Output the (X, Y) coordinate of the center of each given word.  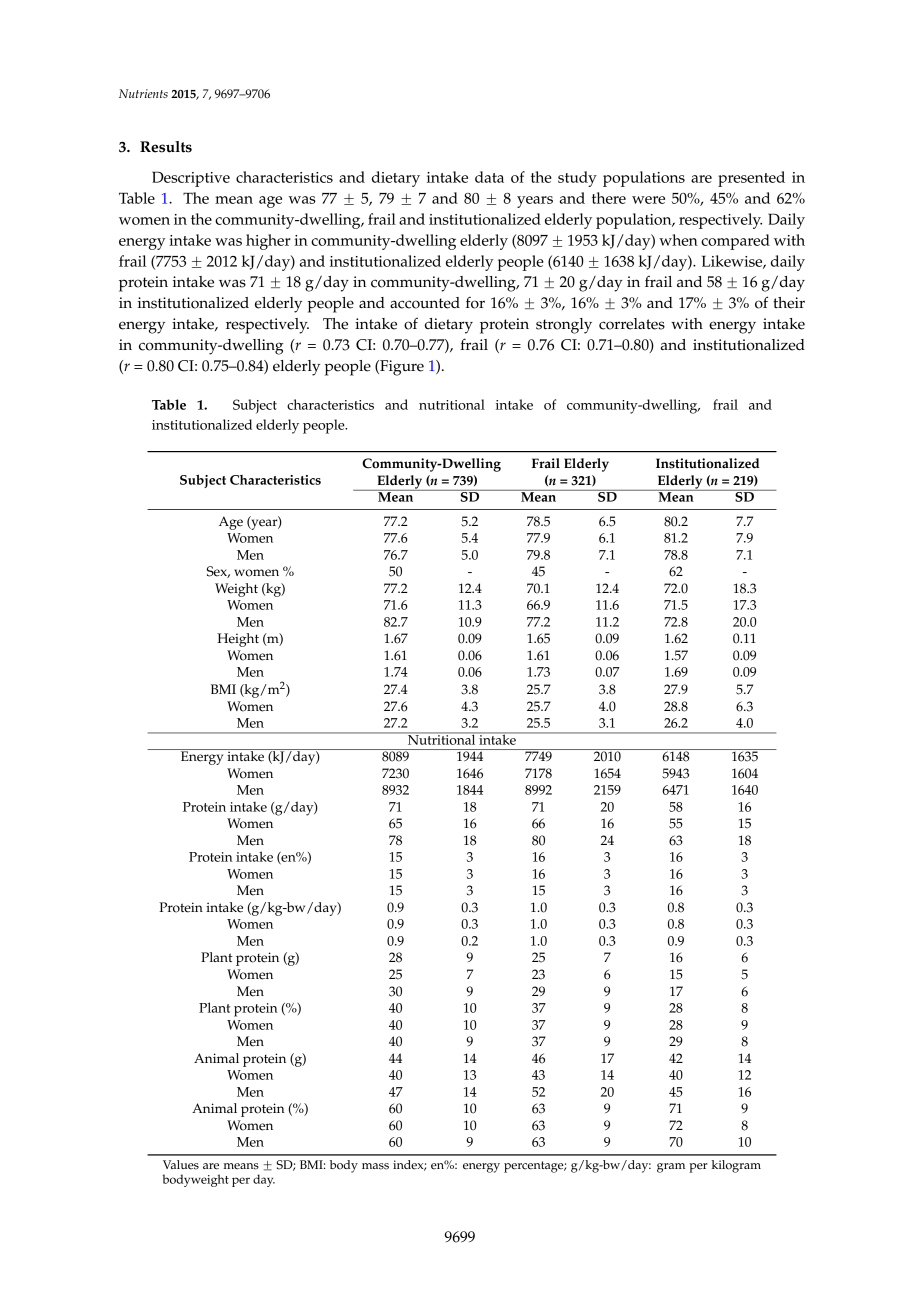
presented (751, 179)
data (489, 177)
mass (375, 1166)
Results (166, 147)
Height (238, 640)
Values (181, 1165)
